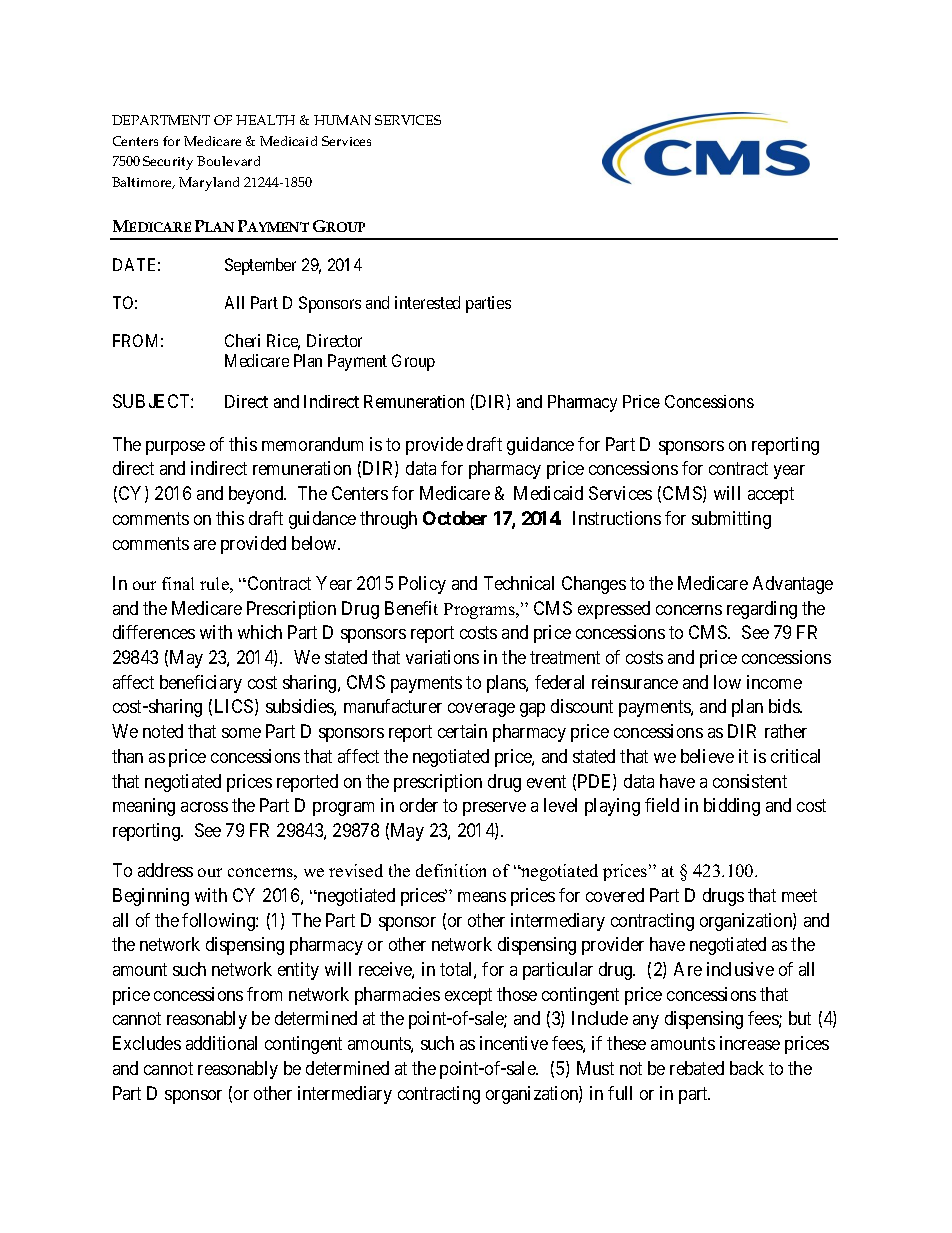  What do you see at coordinates (221, 1043) in the screenshot?
I see `additional` at bounding box center [221, 1043].
